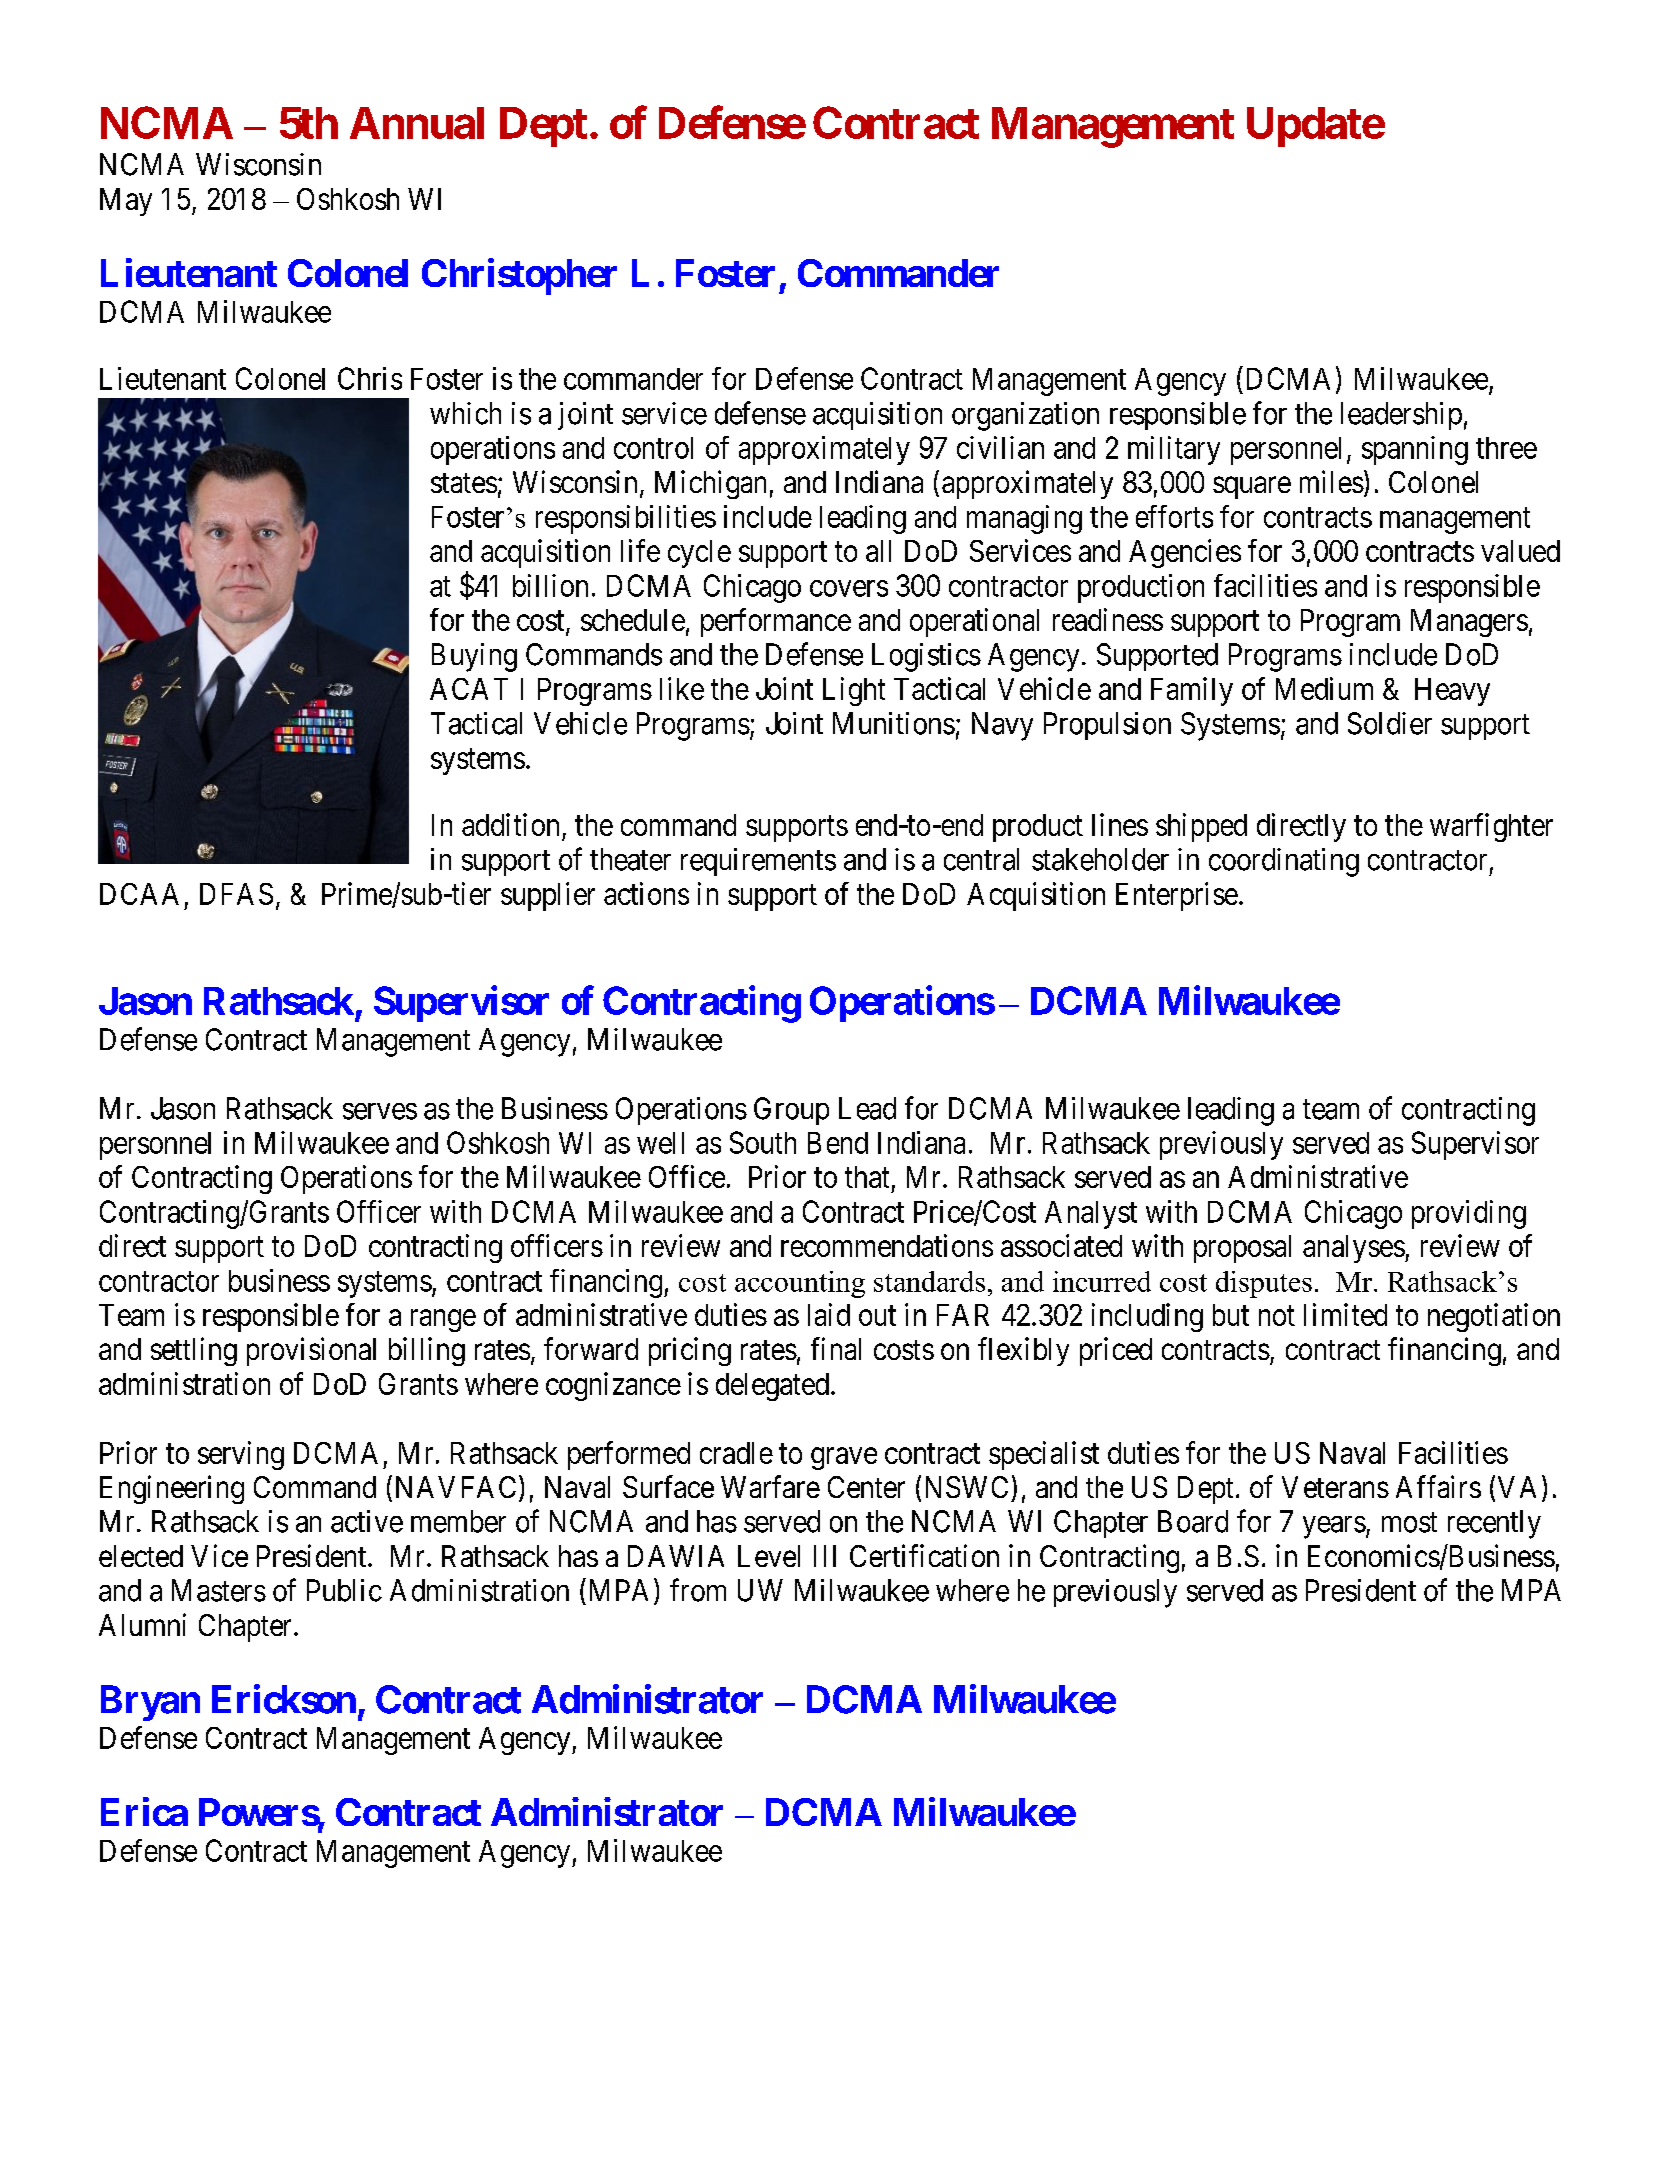  What do you see at coordinates (836, 1348) in the page?
I see `final` at bounding box center [836, 1348].
